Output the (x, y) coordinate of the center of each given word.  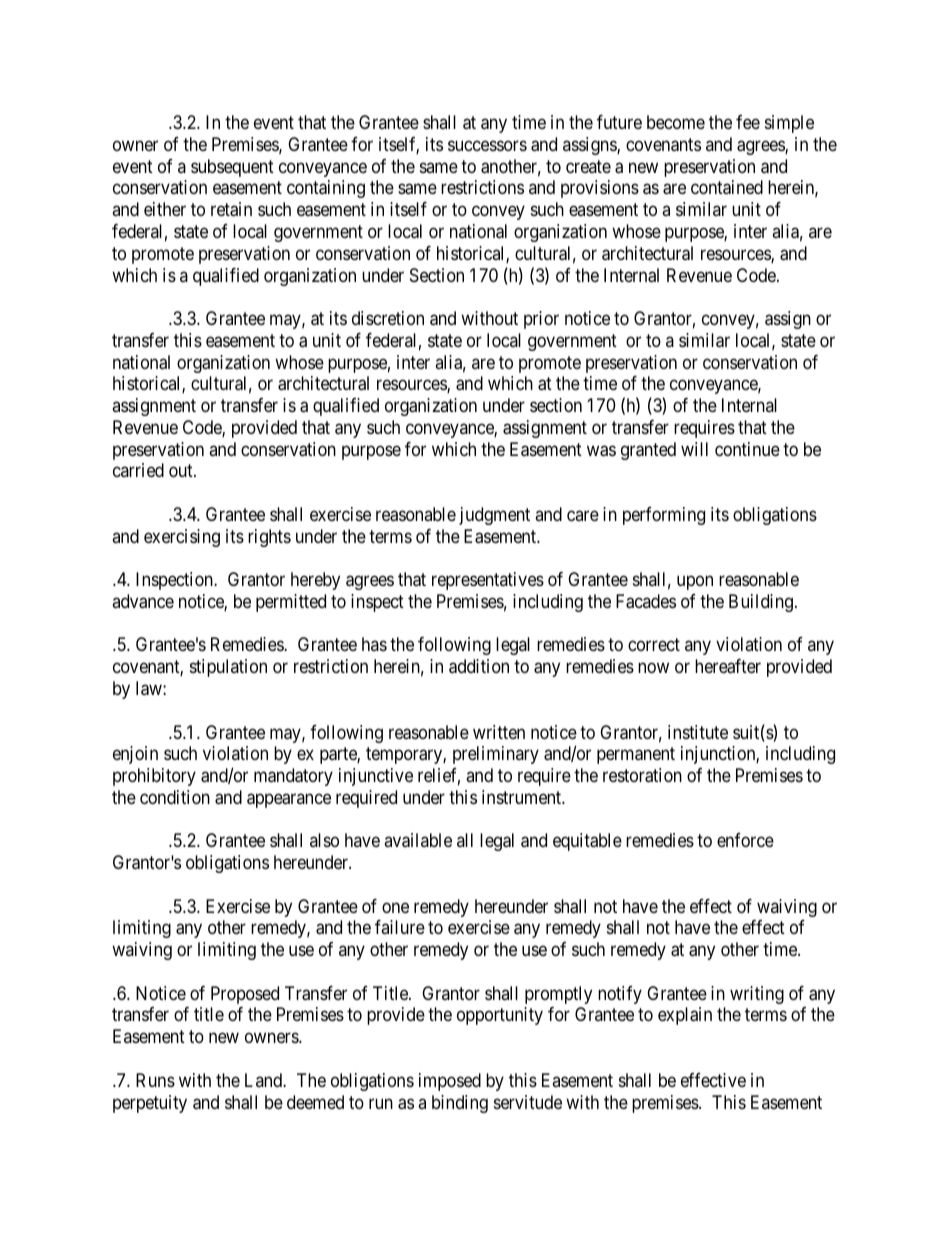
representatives (488, 581)
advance (143, 601)
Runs (155, 1080)
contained (727, 187)
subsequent (232, 168)
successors (487, 145)
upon (695, 583)
